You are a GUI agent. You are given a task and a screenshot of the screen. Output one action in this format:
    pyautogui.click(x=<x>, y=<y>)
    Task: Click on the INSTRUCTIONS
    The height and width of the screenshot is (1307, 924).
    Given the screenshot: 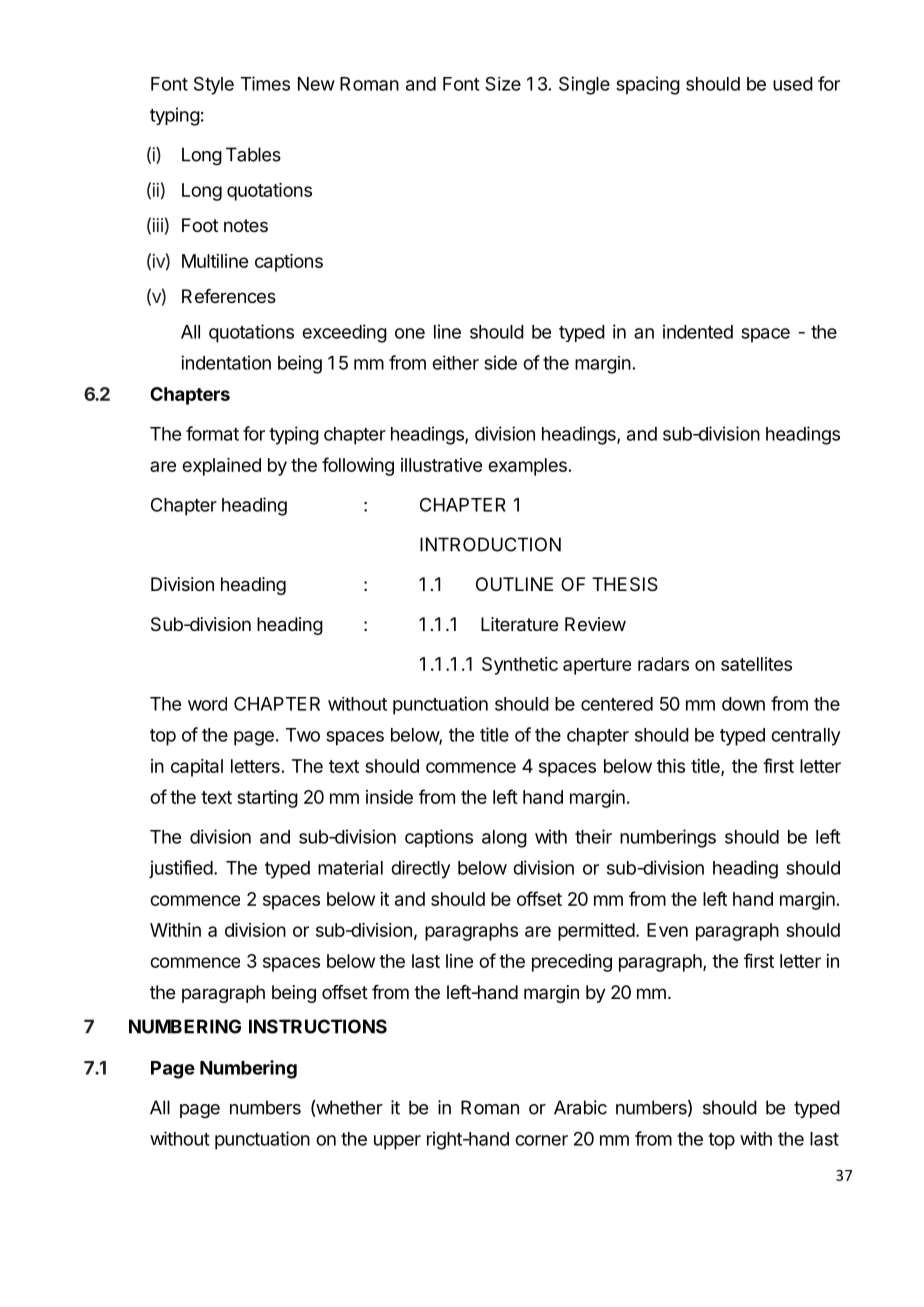 What is the action you would take?
    pyautogui.click(x=318, y=1026)
